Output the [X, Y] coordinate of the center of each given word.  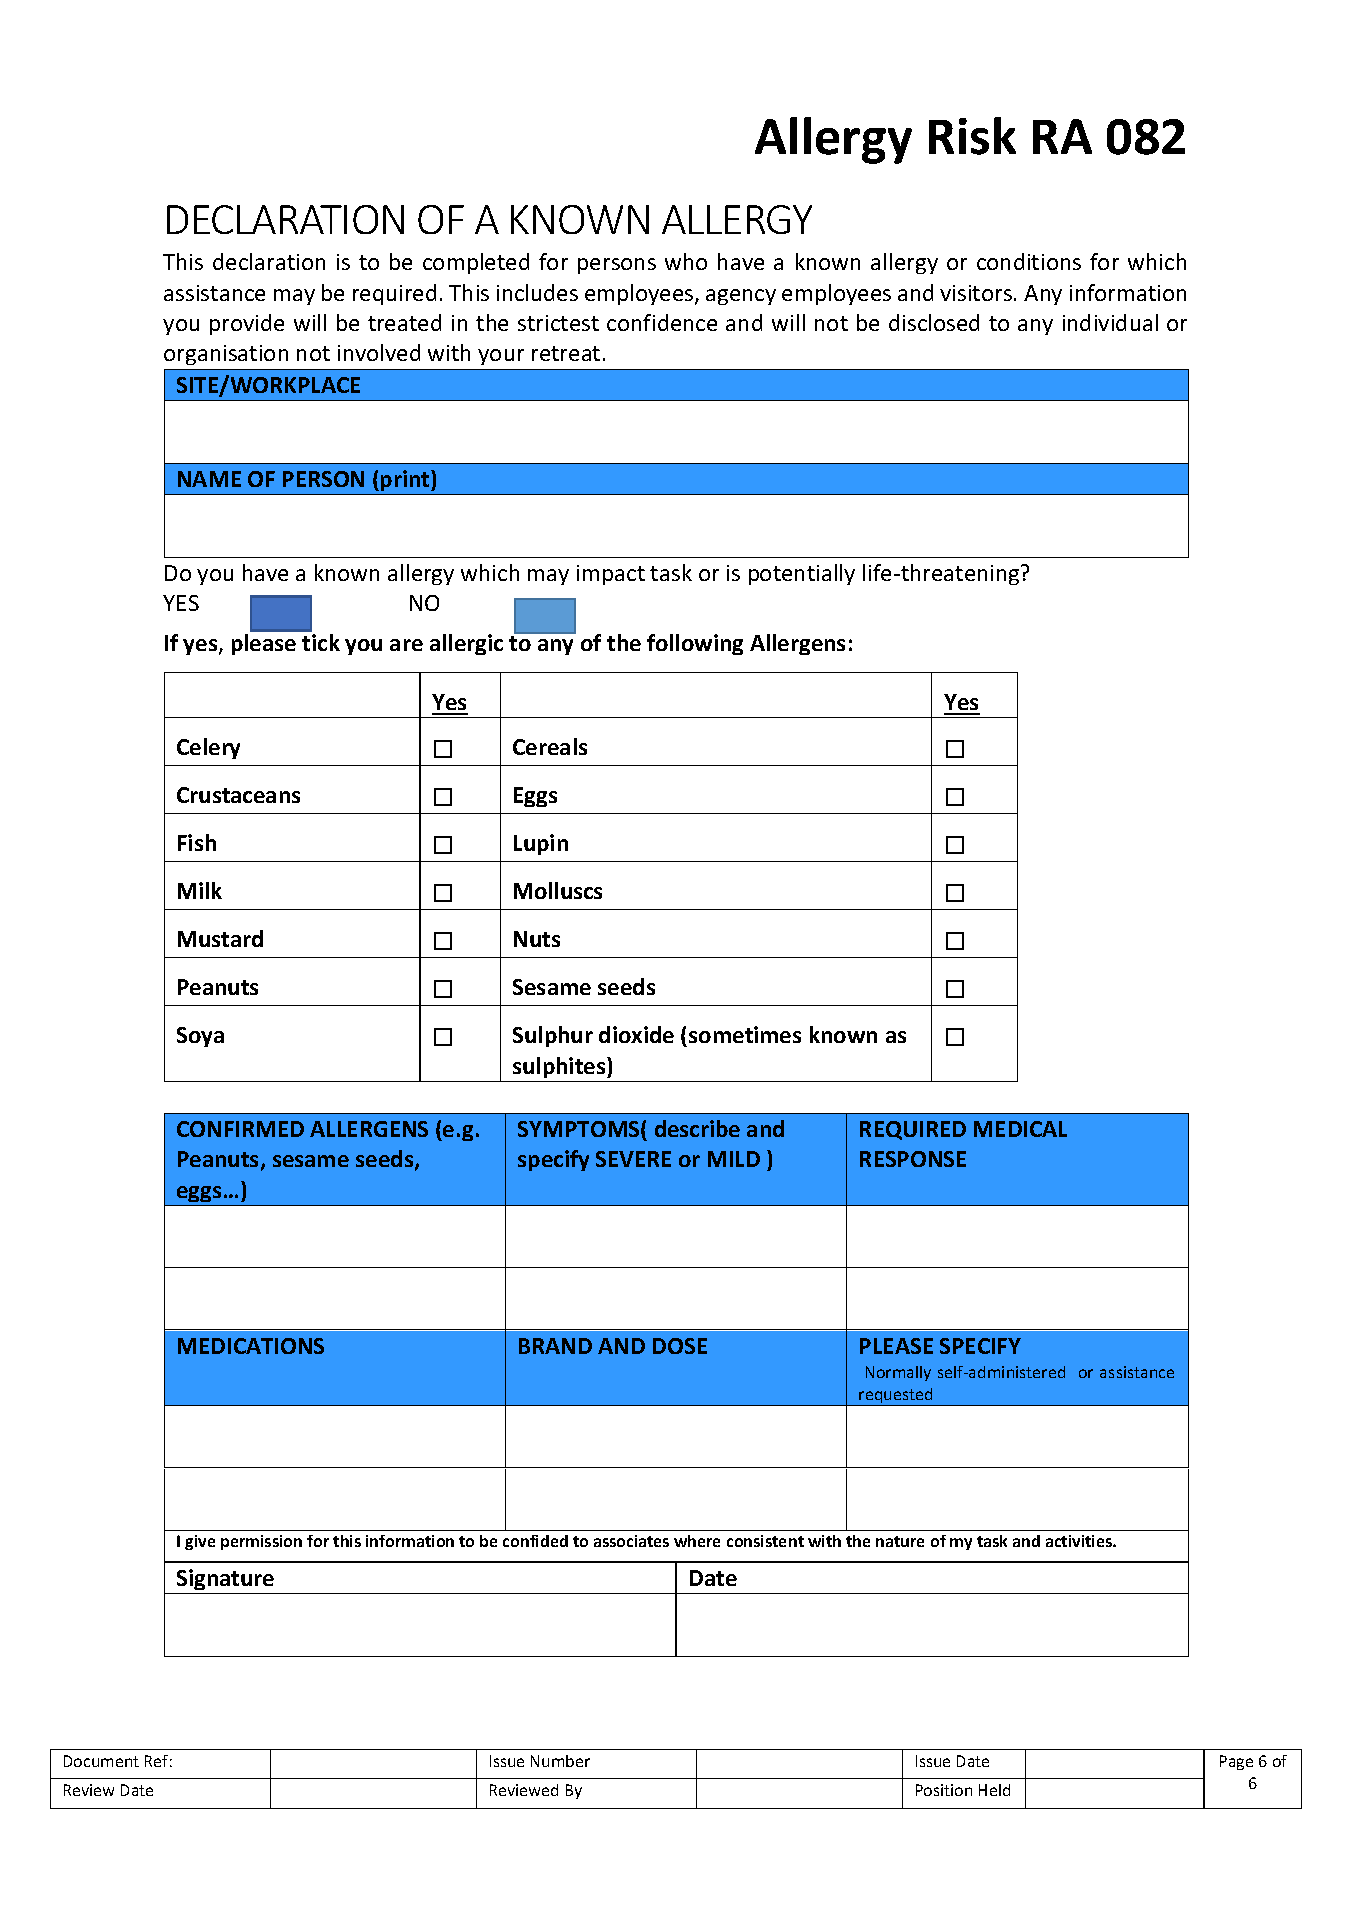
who [686, 261]
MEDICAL [1020, 1129]
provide [247, 324]
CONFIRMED [240, 1129]
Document [101, 1761]
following [695, 644]
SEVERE [633, 1159]
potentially [802, 574]
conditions [1029, 261]
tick [321, 642]
